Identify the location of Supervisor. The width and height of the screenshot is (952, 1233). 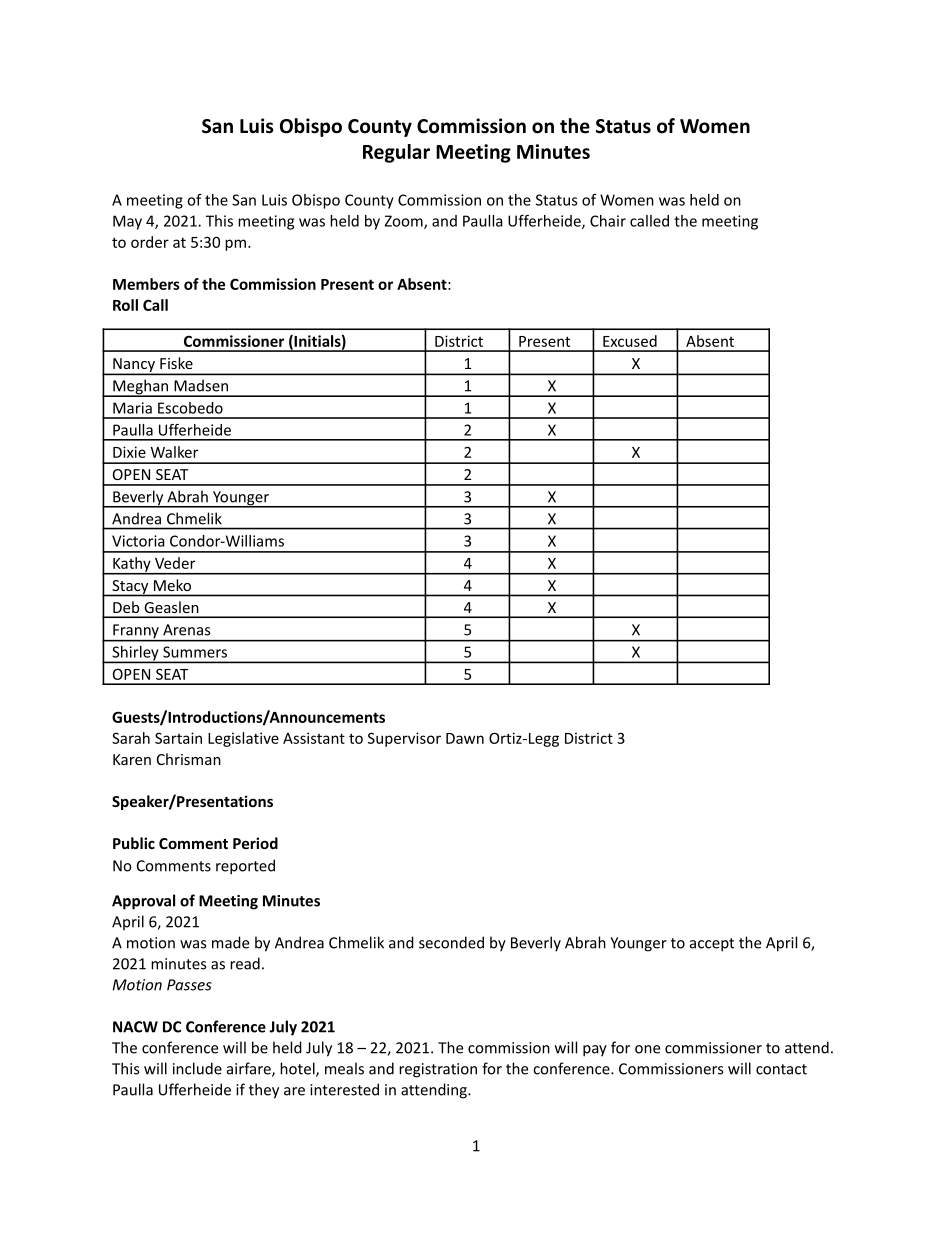
(404, 739).
